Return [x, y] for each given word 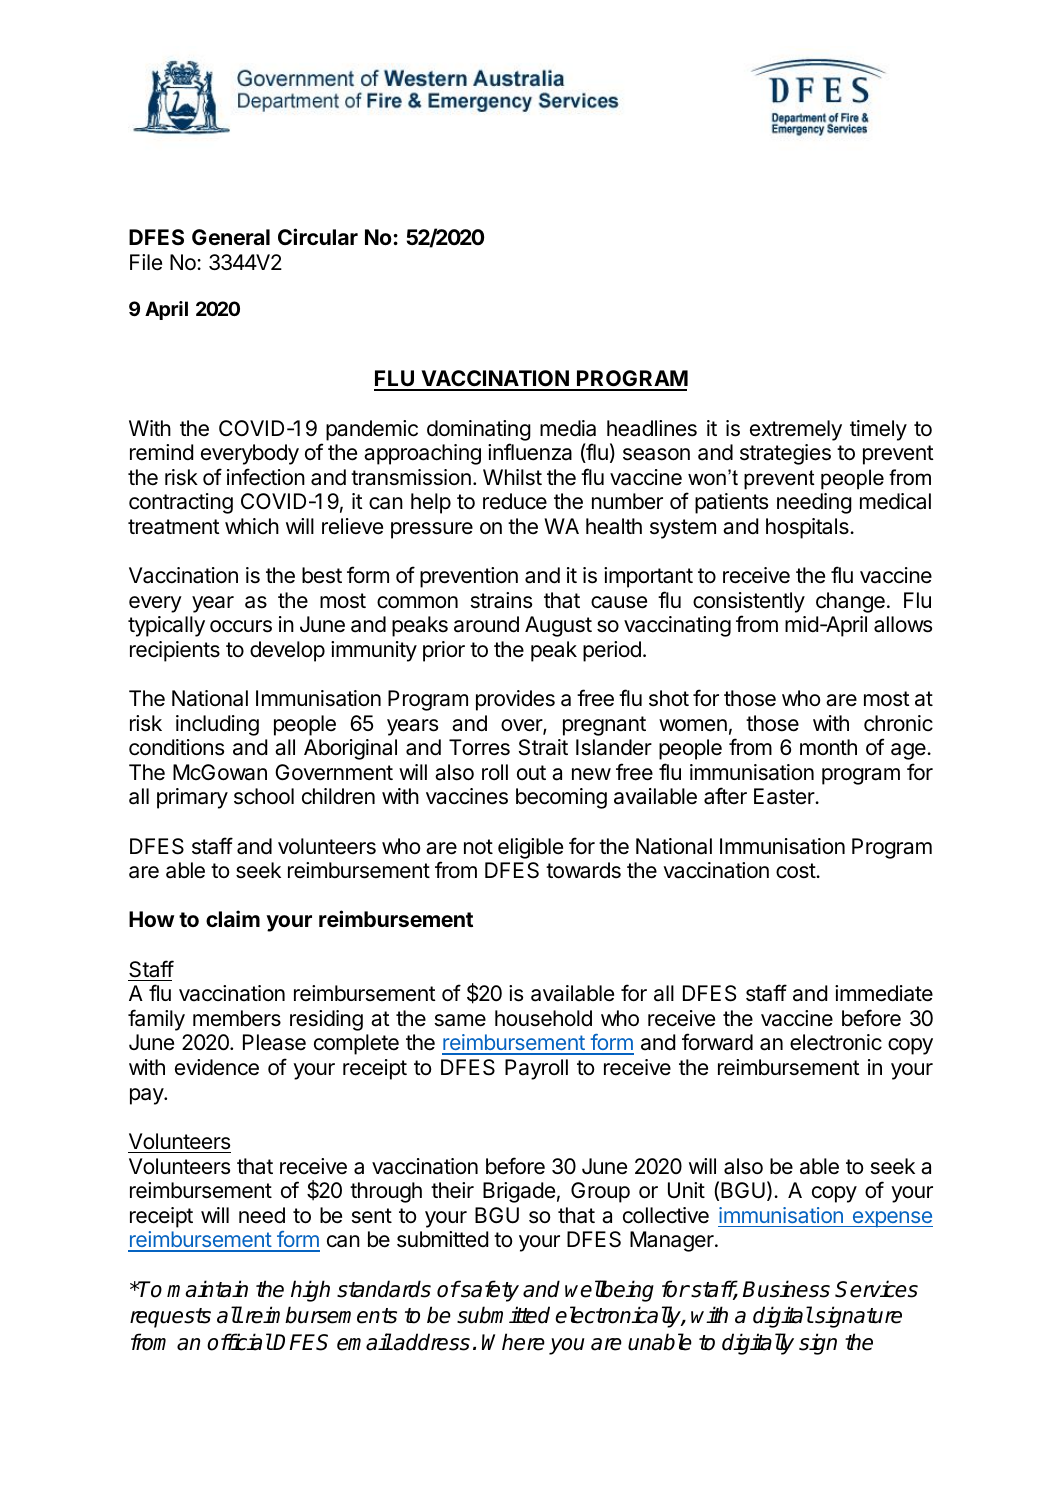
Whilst [512, 477]
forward [717, 1042]
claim [233, 918]
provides [515, 700]
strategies [785, 454]
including [217, 725]
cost [796, 871]
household [543, 1018]
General [231, 237]
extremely [796, 430]
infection [266, 477]
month [828, 747]
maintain [207, 1289]
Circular [318, 236]
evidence [217, 1067]
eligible [530, 848]
